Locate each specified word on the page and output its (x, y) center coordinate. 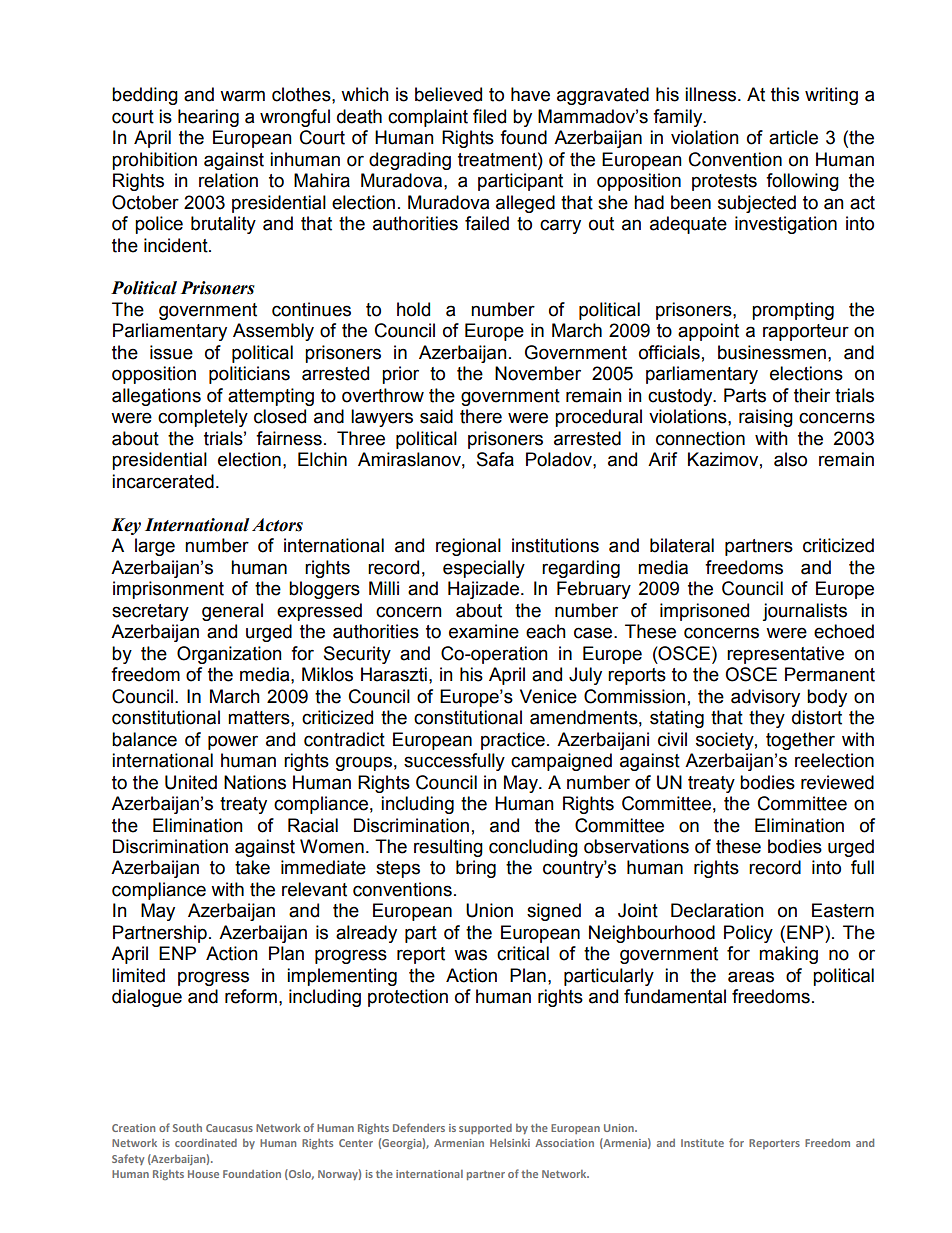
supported (485, 1129)
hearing (208, 118)
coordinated (206, 1143)
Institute (702, 1143)
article (793, 137)
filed (489, 116)
